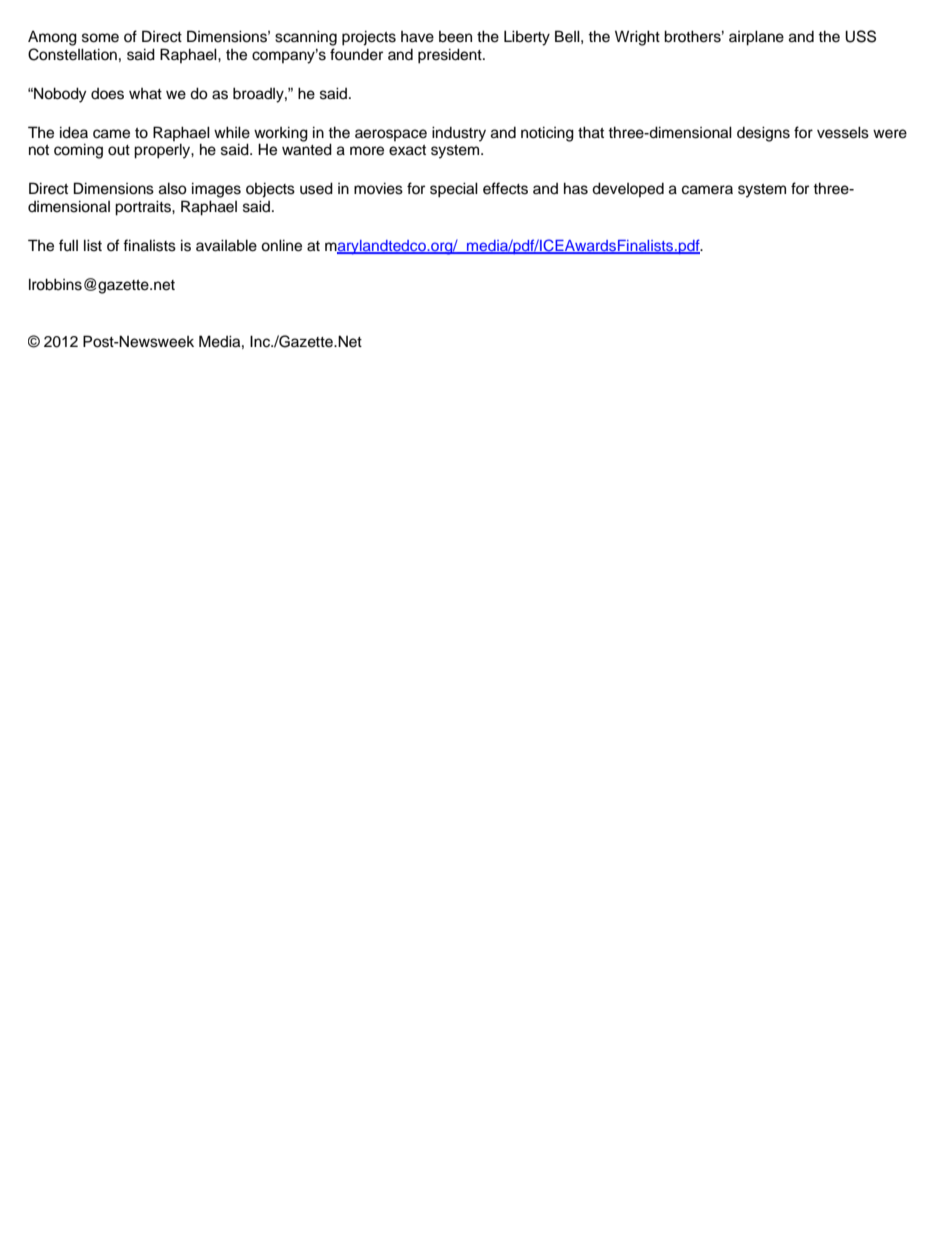 The image size is (952, 1233). I want to click on what, so click(145, 94).
